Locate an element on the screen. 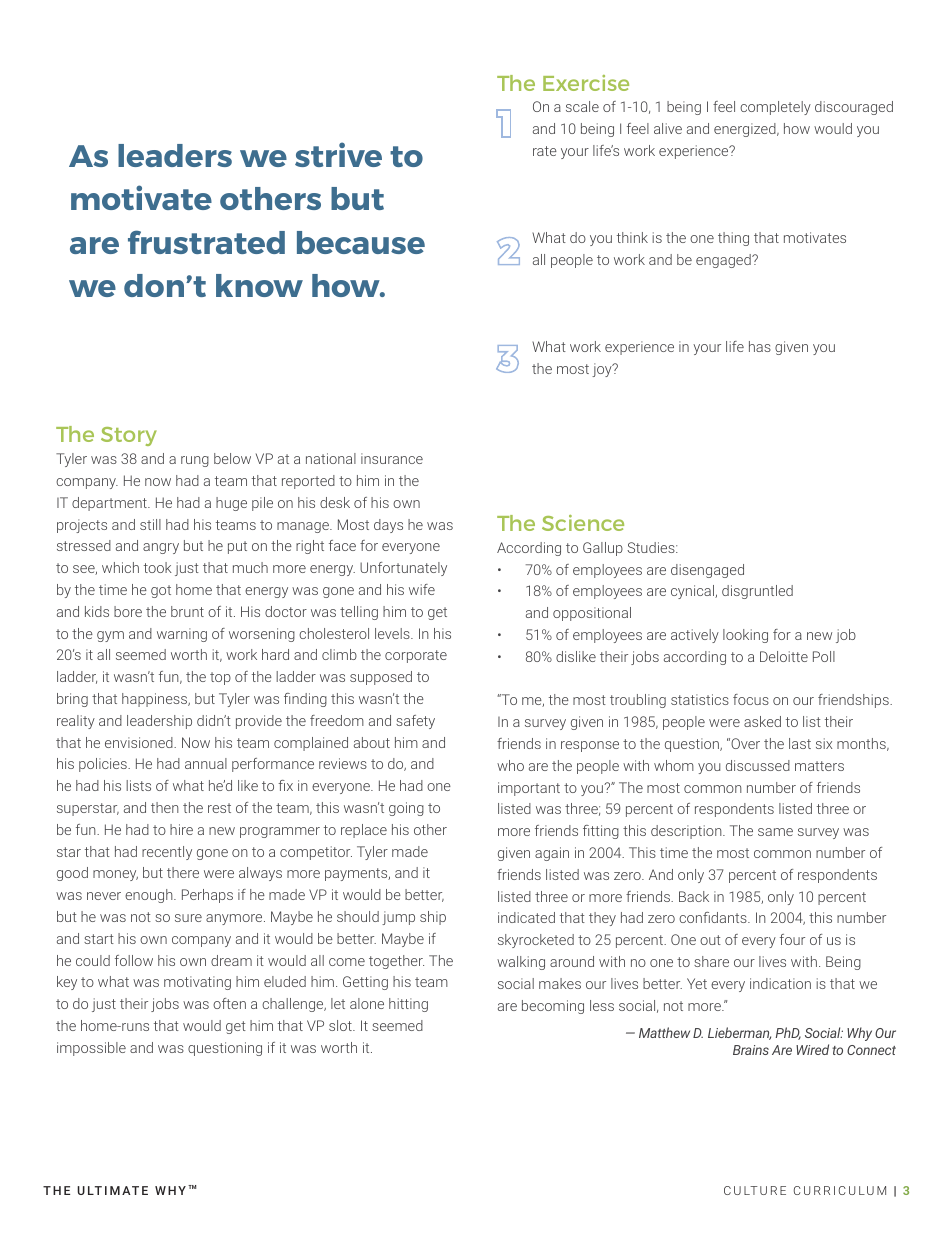 Image resolution: width=952 pixels, height=1233 pixels. Story is located at coordinates (129, 436).
